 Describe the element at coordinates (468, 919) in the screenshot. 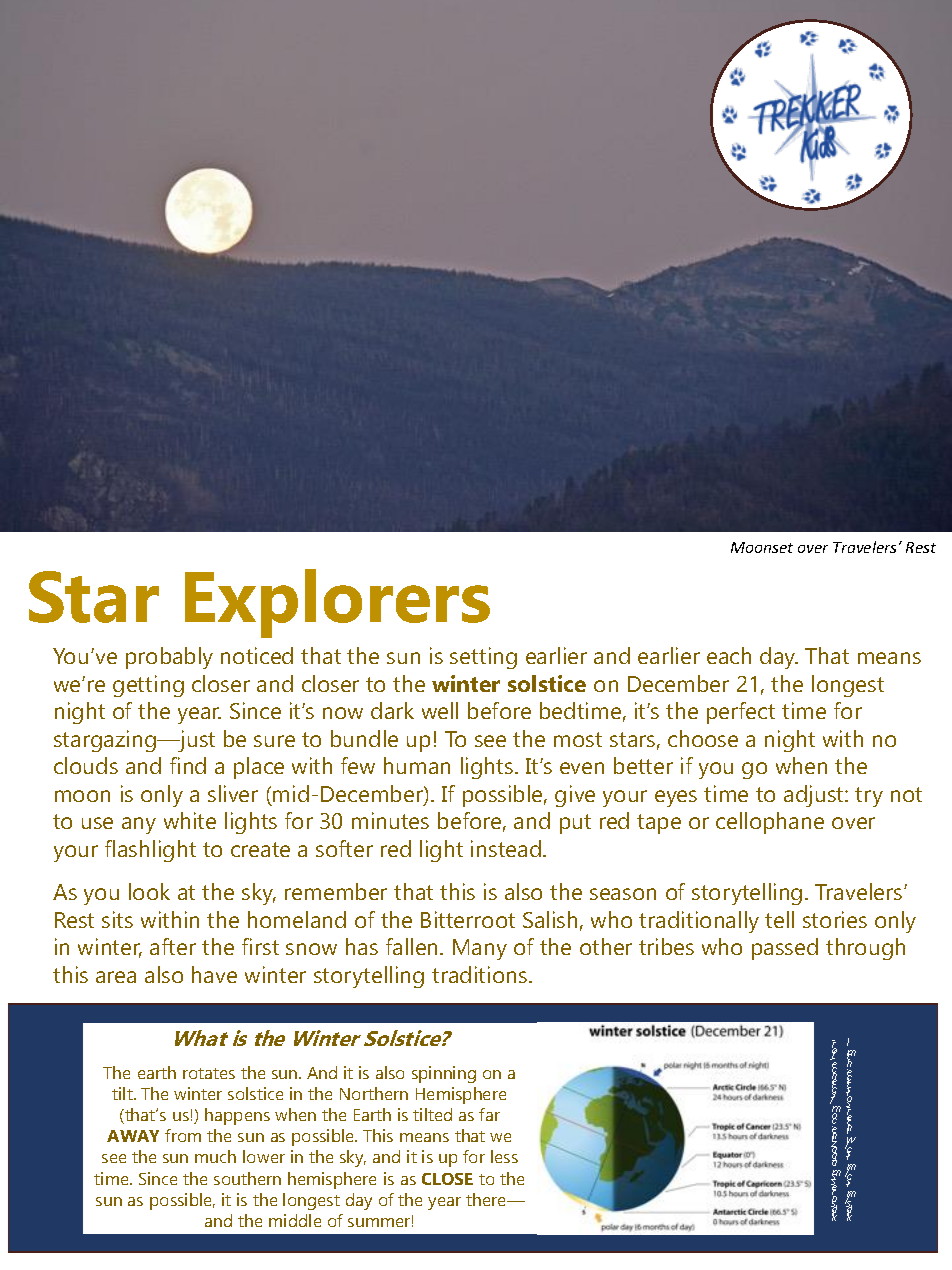

I see `Bitterroot` at that location.
